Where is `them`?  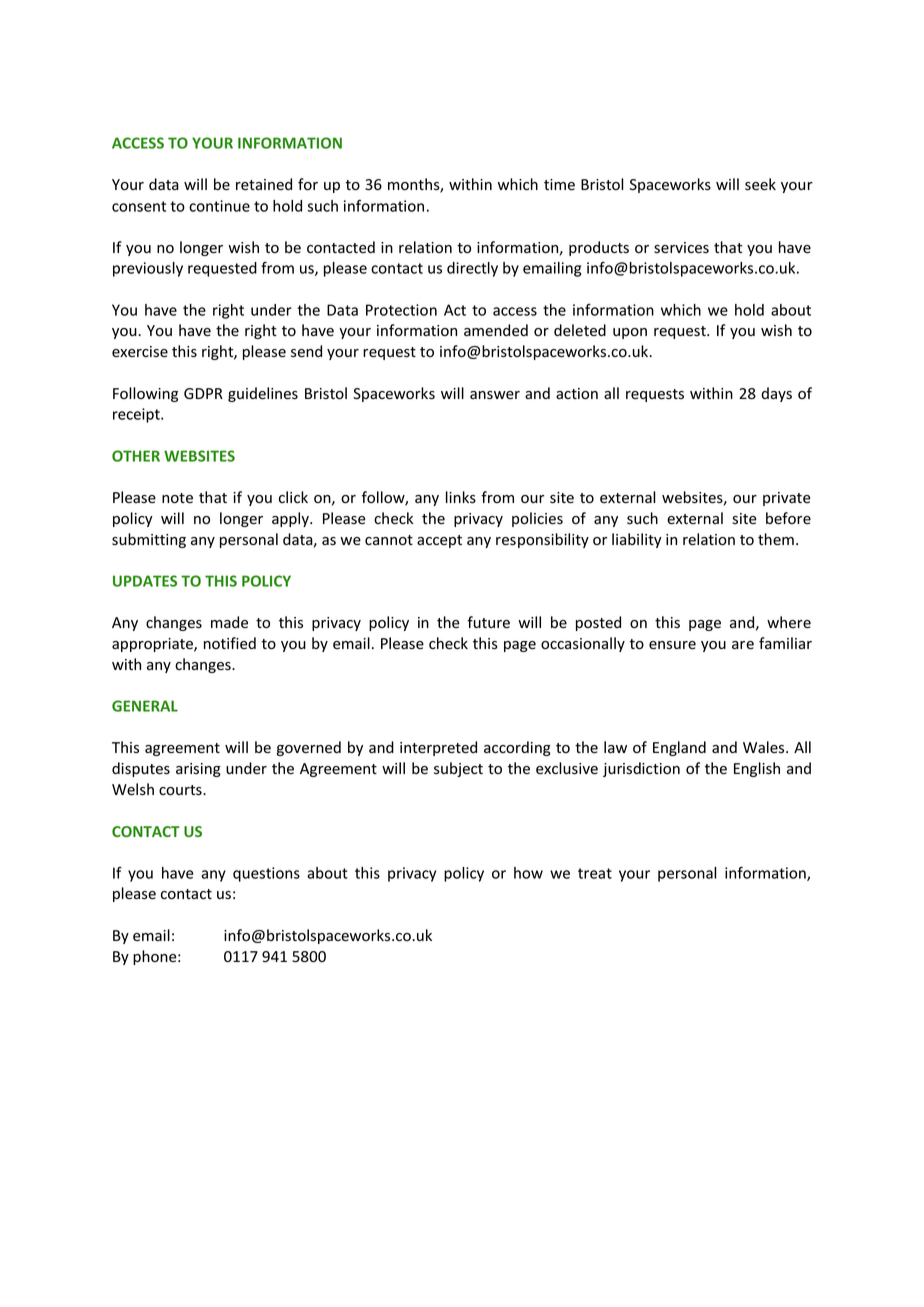
them is located at coordinates (776, 539).
